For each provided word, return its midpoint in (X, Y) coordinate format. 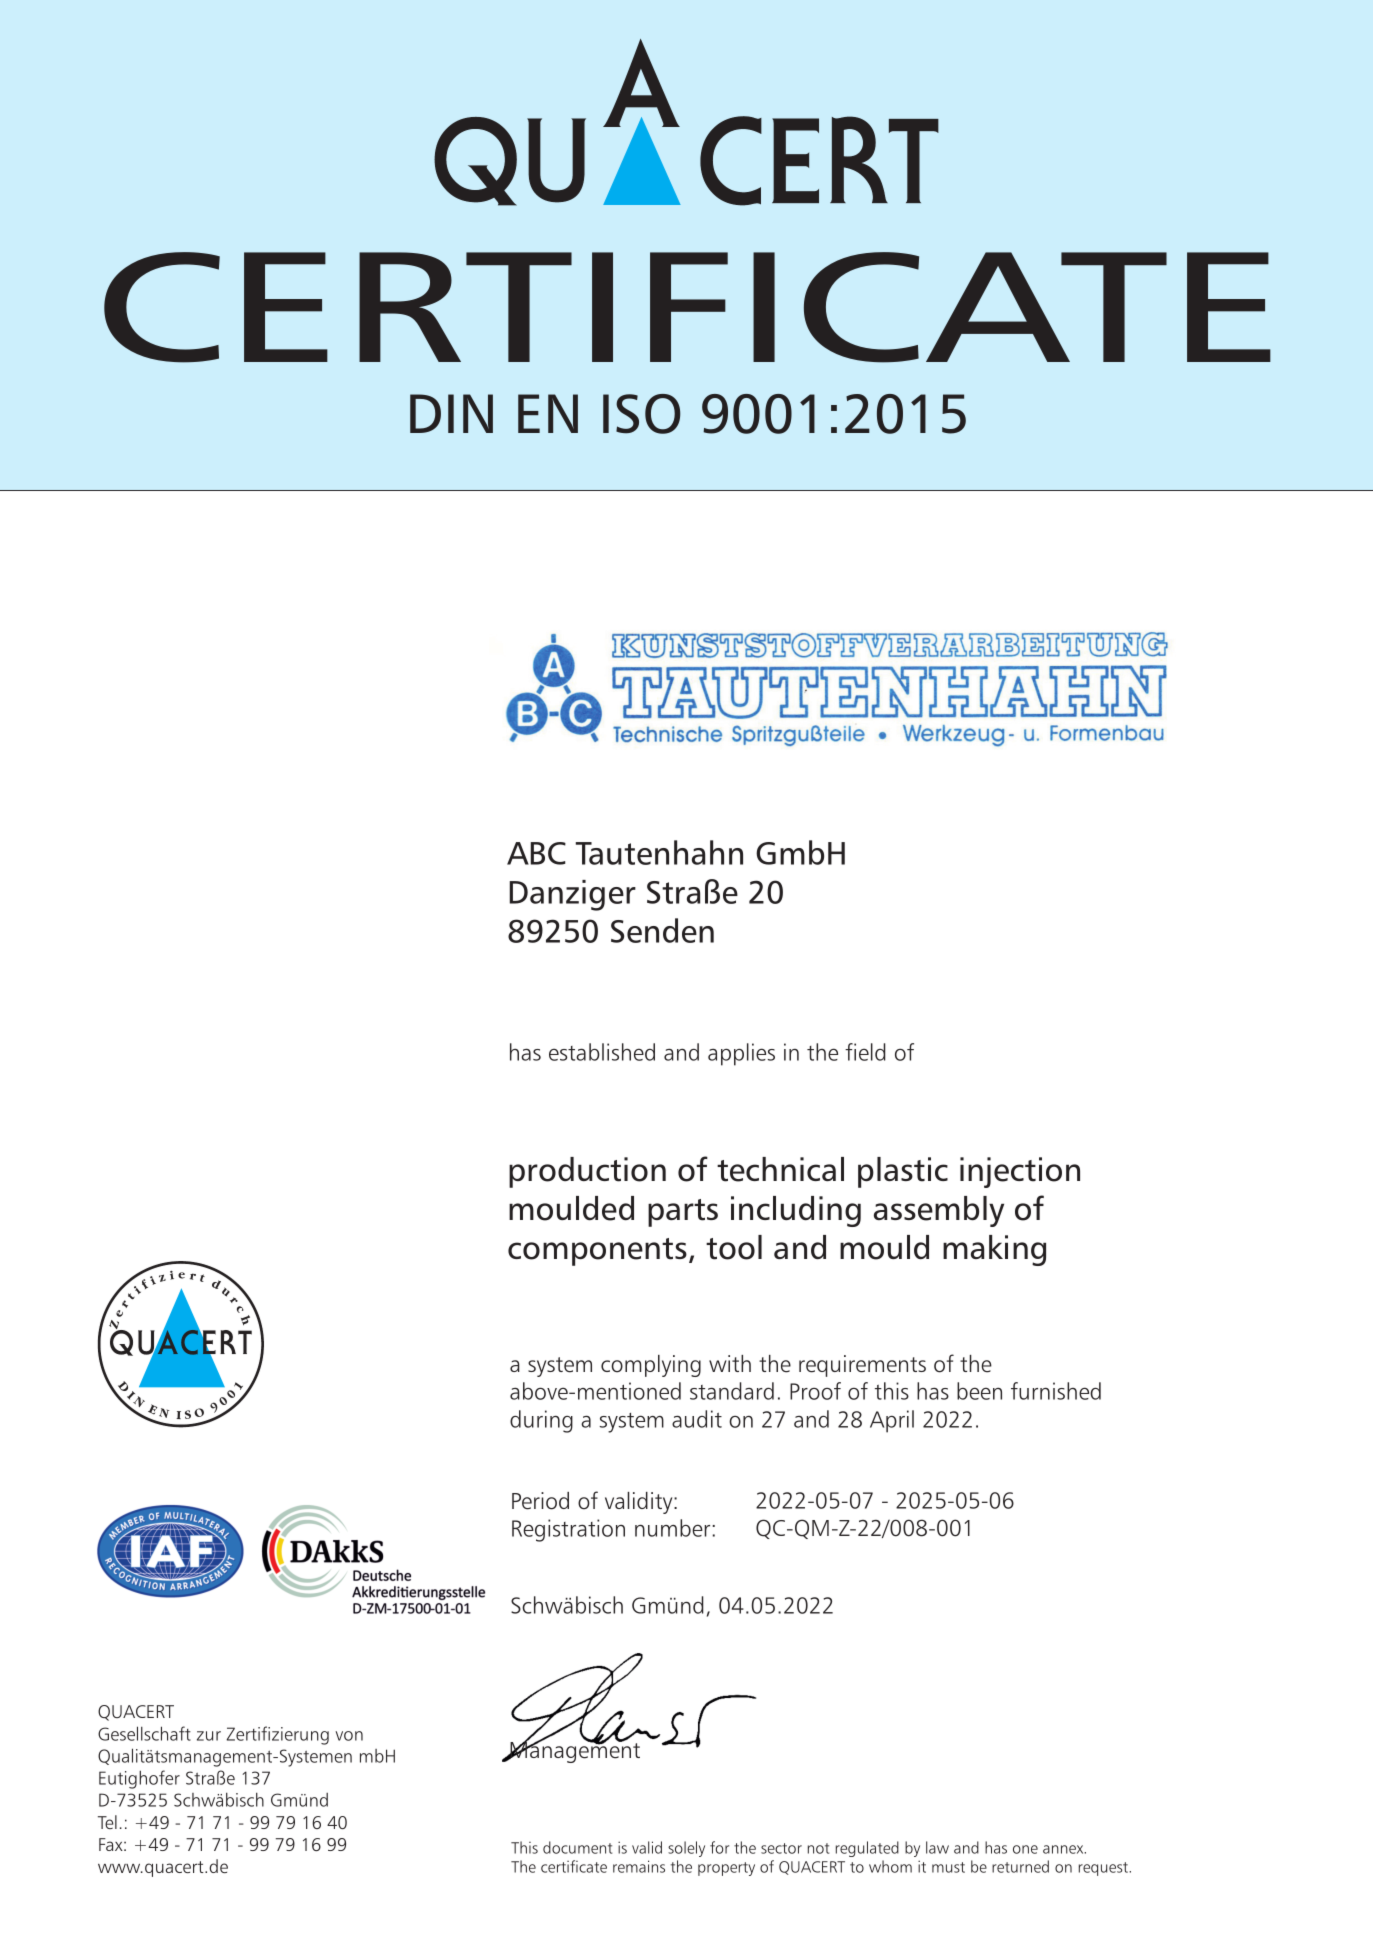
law (937, 1847)
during (541, 1421)
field (865, 1052)
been (979, 1391)
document (577, 1847)
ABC (536, 853)
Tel (107, 1822)
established (602, 1052)
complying (651, 1366)
